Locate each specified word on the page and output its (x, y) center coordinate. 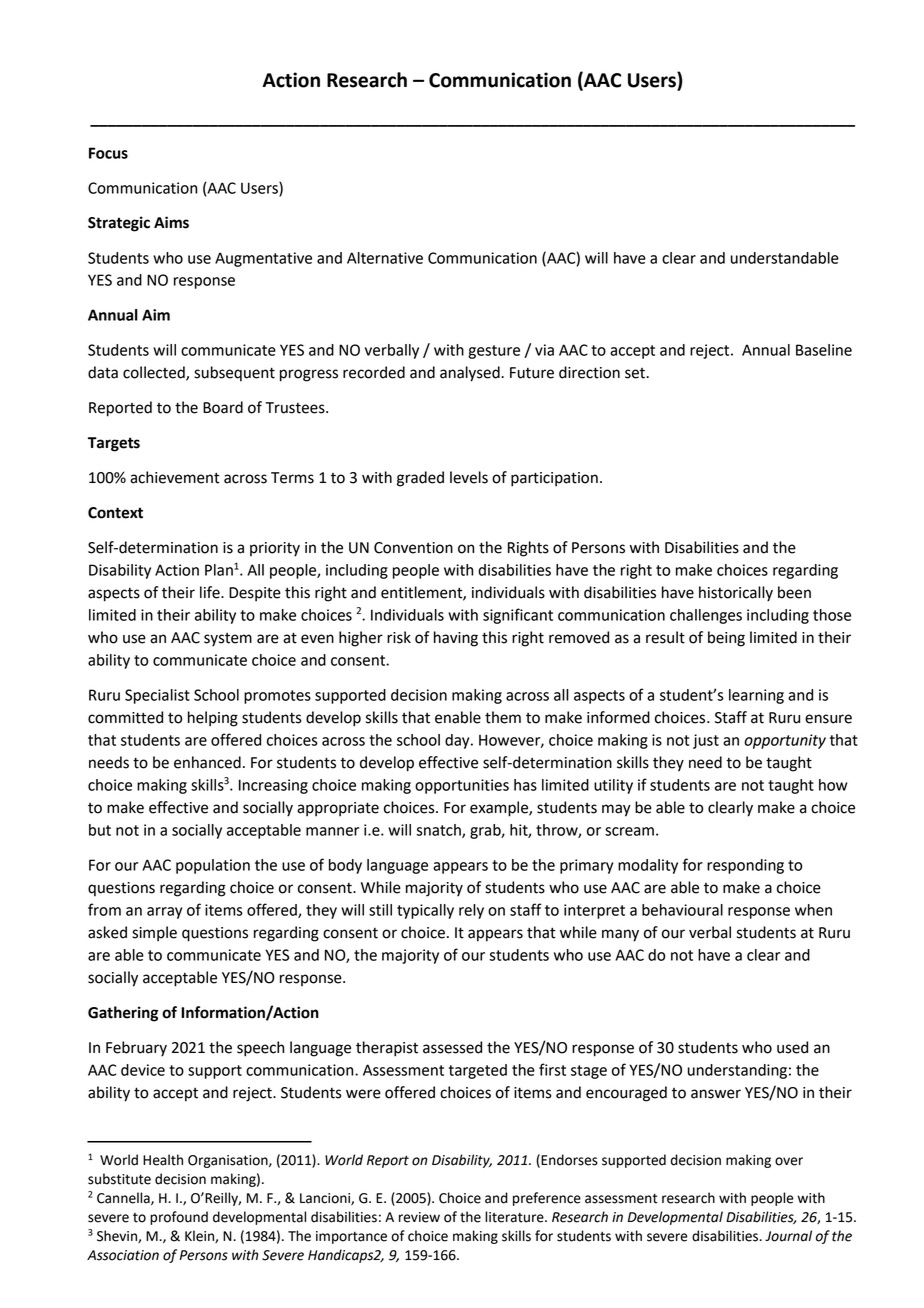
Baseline (824, 350)
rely (471, 911)
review (419, 1217)
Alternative (385, 258)
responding (745, 866)
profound (179, 1218)
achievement (175, 477)
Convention (413, 548)
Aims (171, 222)
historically (736, 594)
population (213, 866)
